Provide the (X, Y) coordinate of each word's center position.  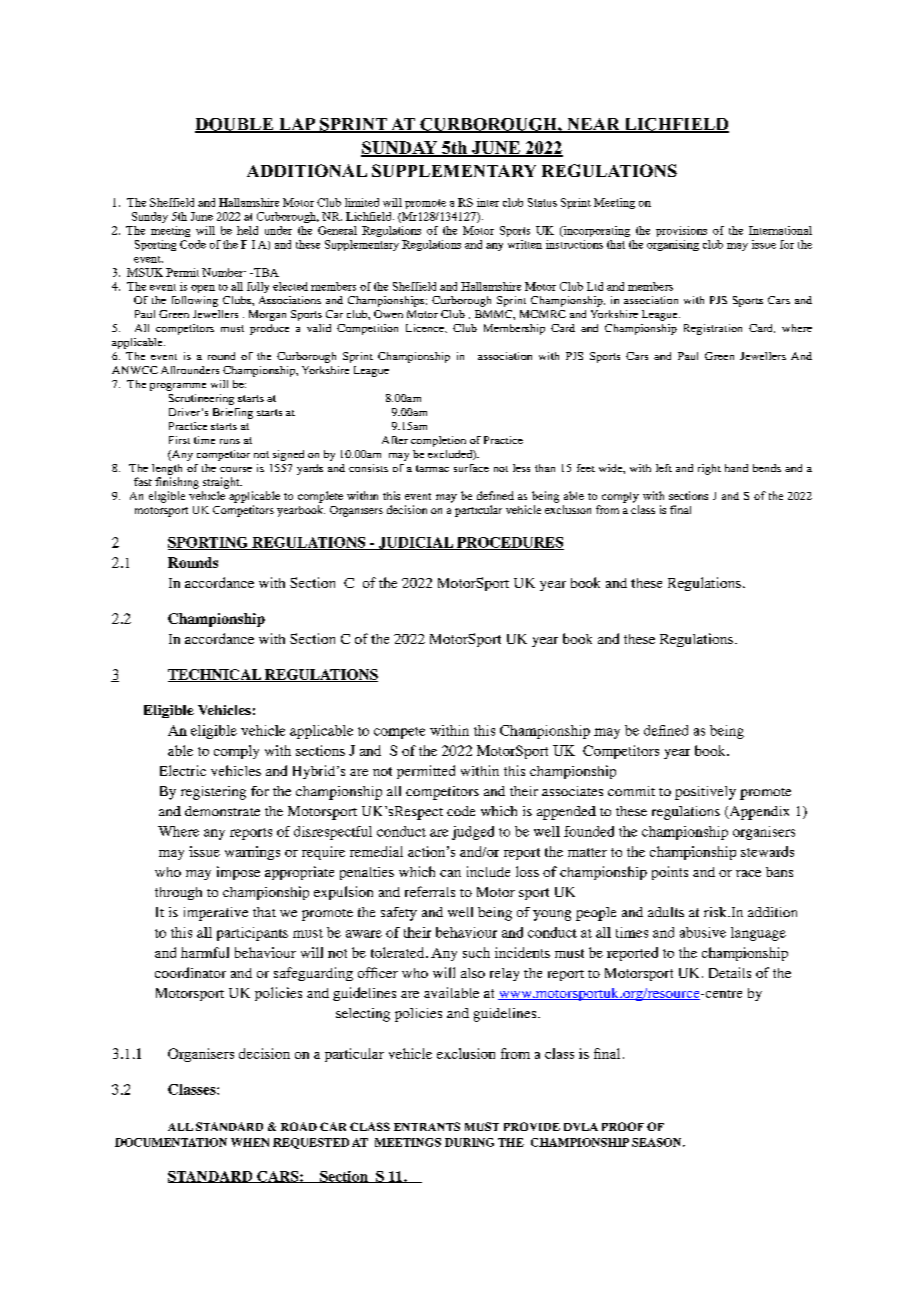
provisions (681, 231)
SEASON (658, 1142)
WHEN (250, 1142)
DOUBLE (235, 125)
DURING (469, 1142)
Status (542, 202)
